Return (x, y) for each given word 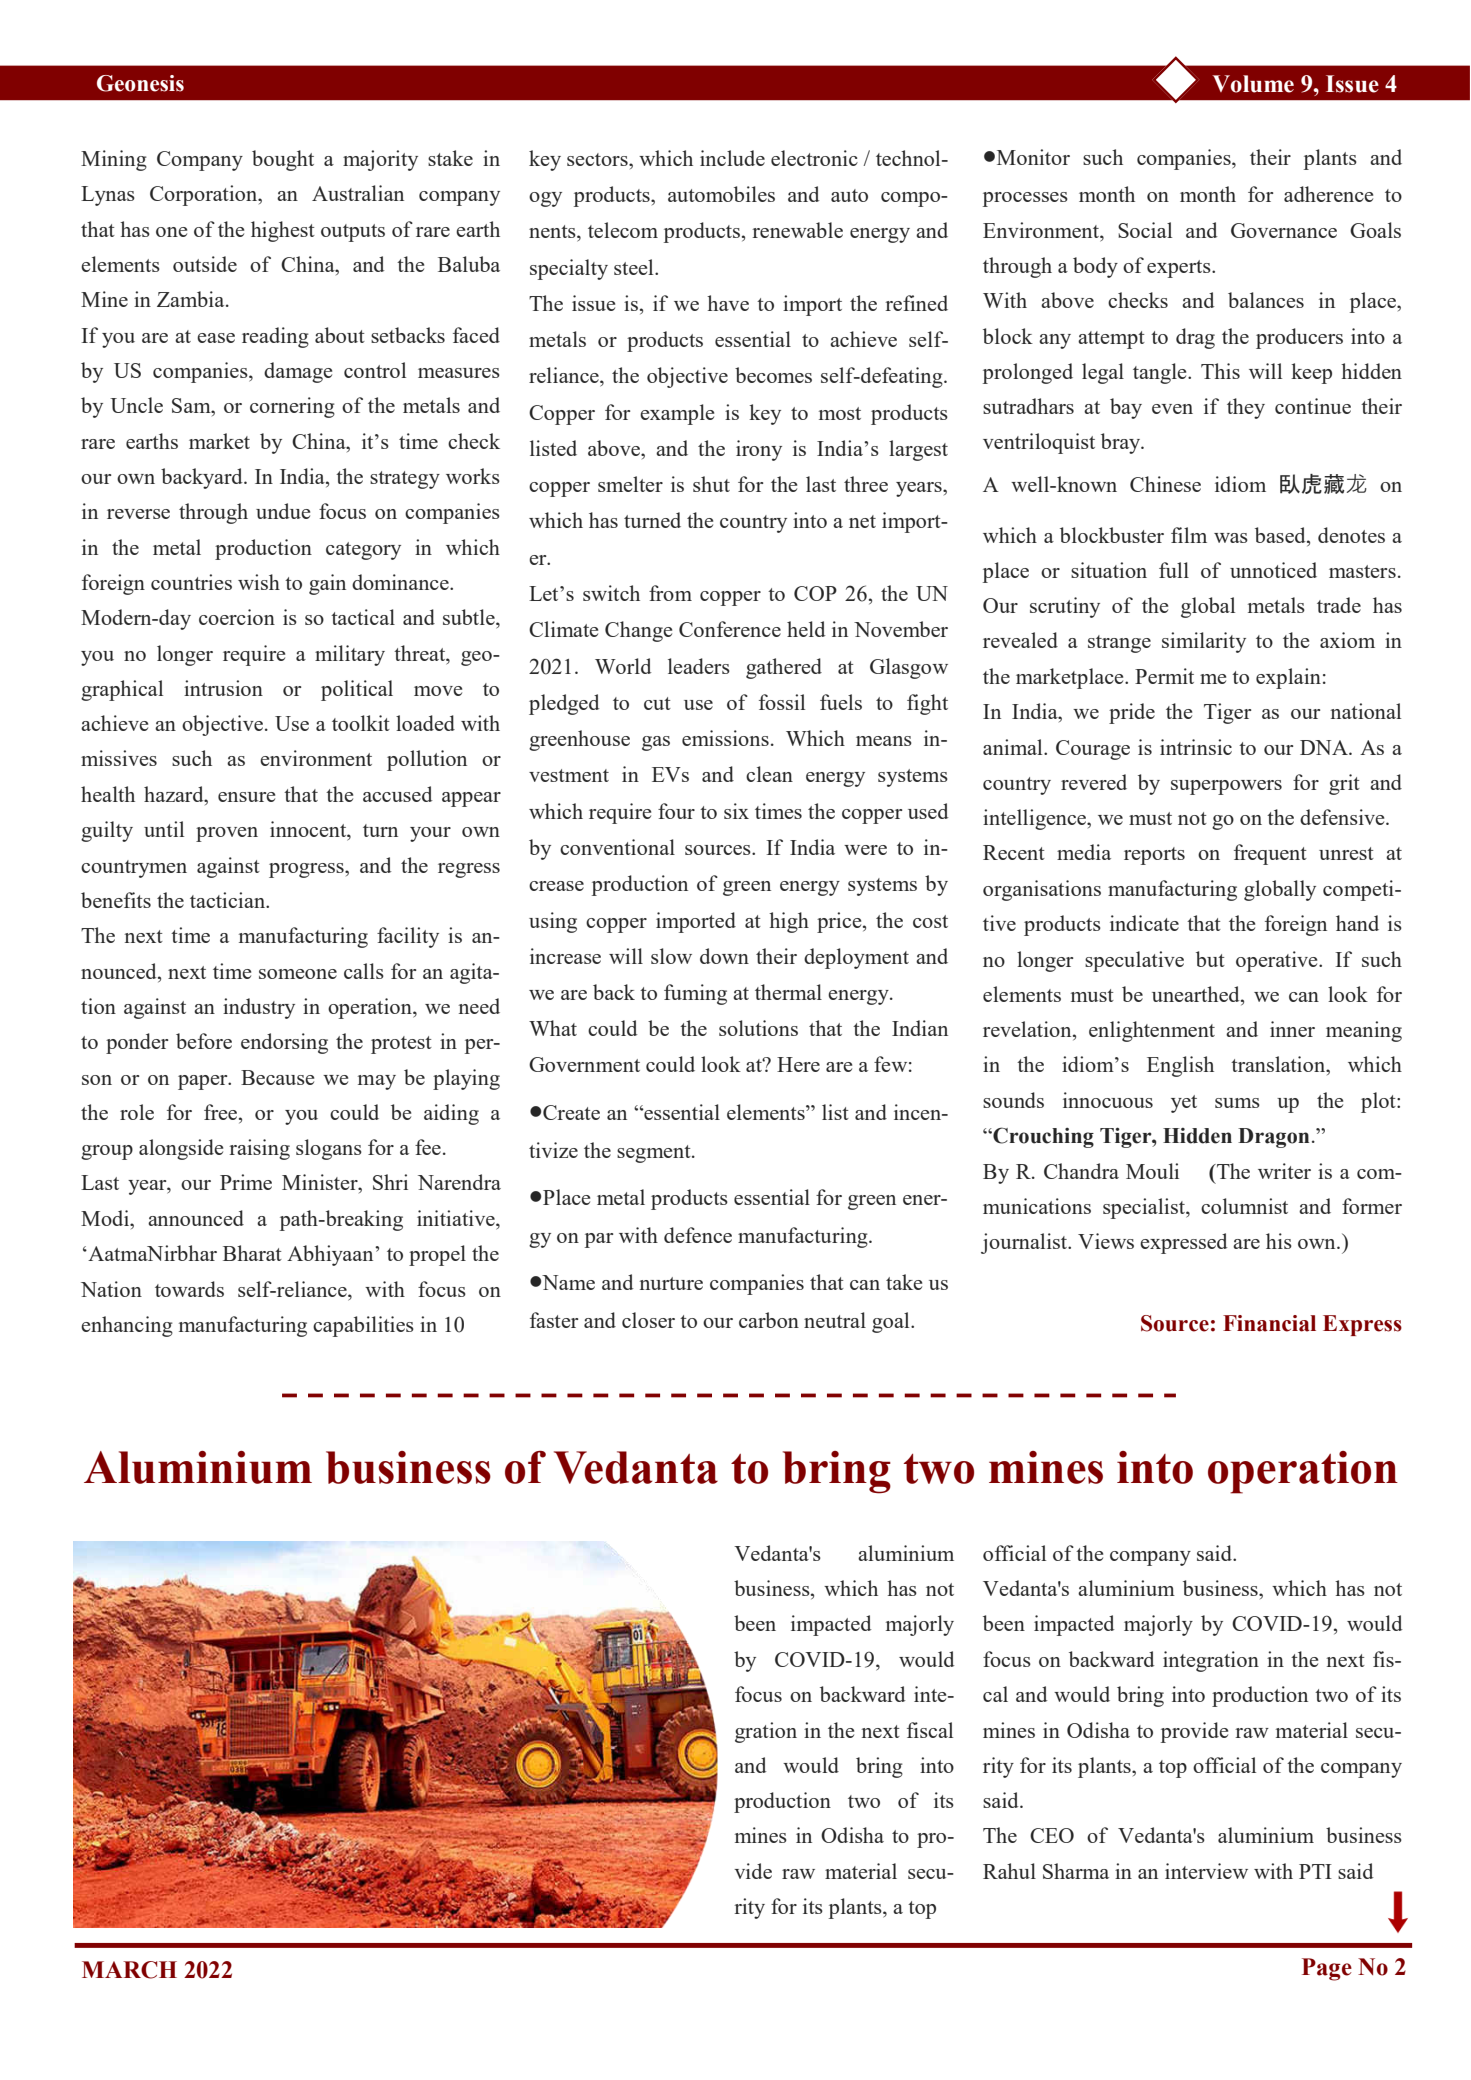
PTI (1315, 1871)
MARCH (129, 1970)
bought (283, 160)
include (732, 158)
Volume (1253, 84)
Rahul (1009, 1871)
